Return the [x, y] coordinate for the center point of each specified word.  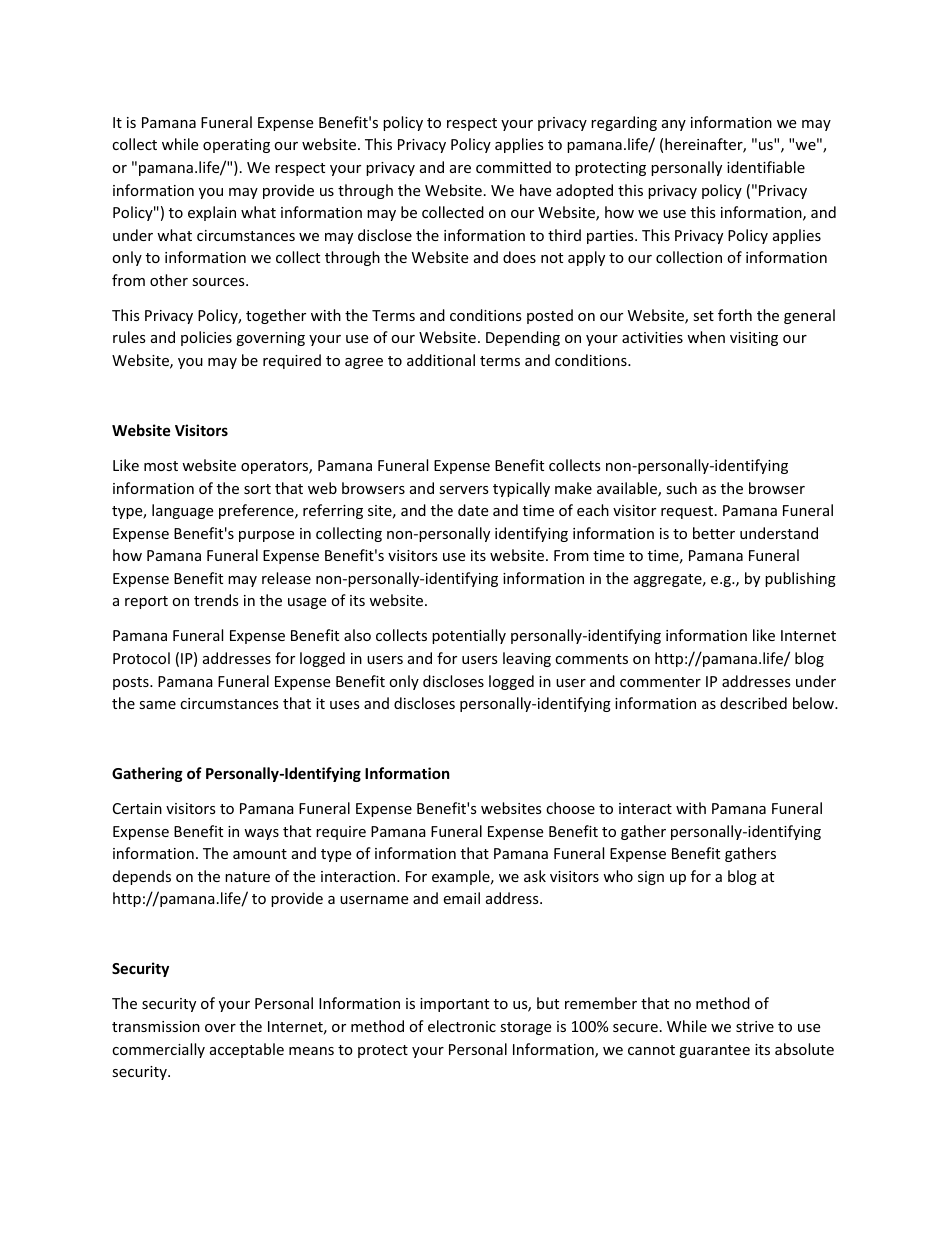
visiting [754, 339]
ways [261, 834]
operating [236, 146]
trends [216, 600]
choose [570, 808]
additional [441, 360]
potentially [469, 636]
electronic [462, 1026]
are [460, 169]
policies [206, 338]
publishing [800, 579]
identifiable [766, 167]
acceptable [247, 1050]
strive [755, 1026]
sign [651, 878]
